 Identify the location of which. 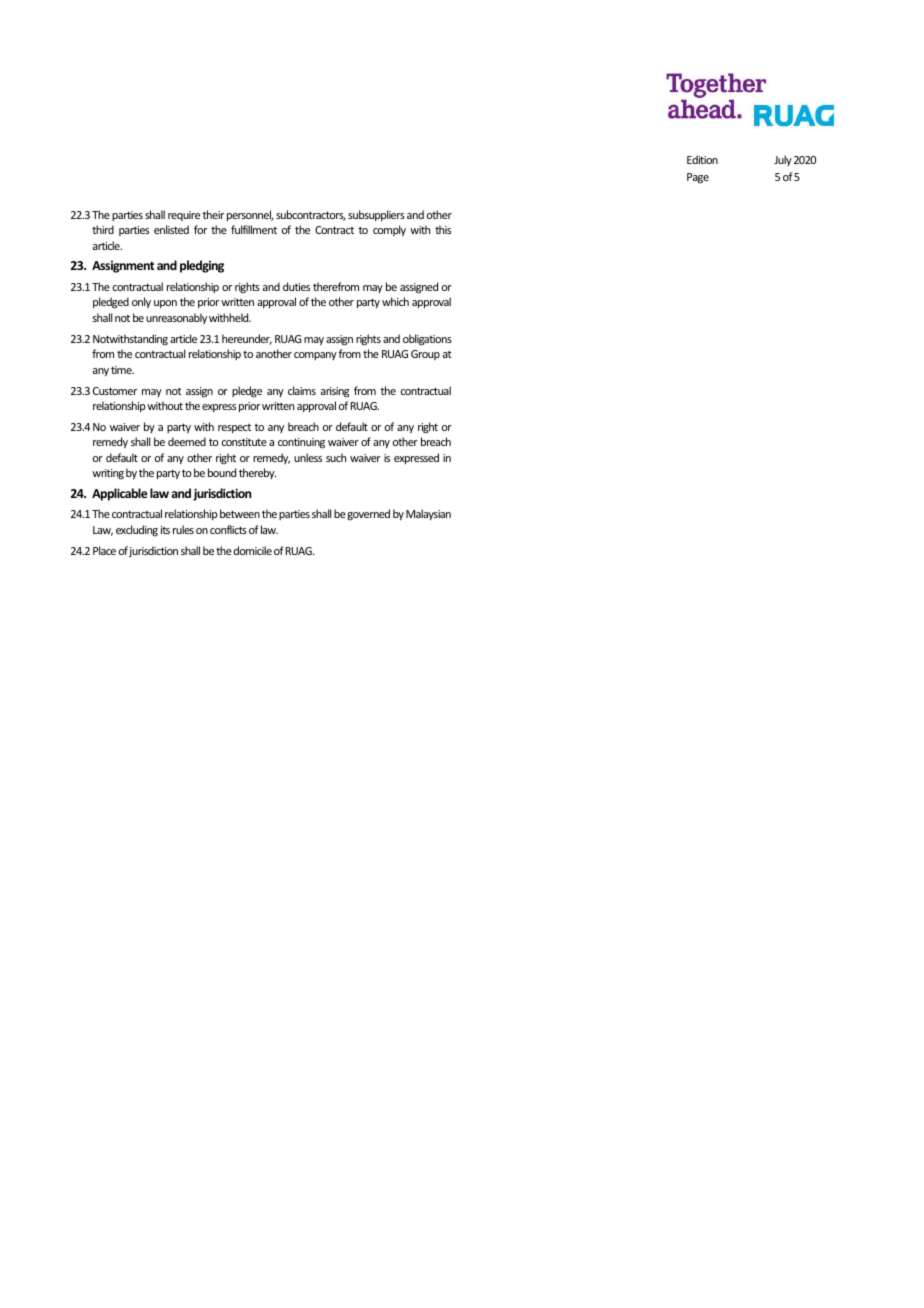
(395, 301).
